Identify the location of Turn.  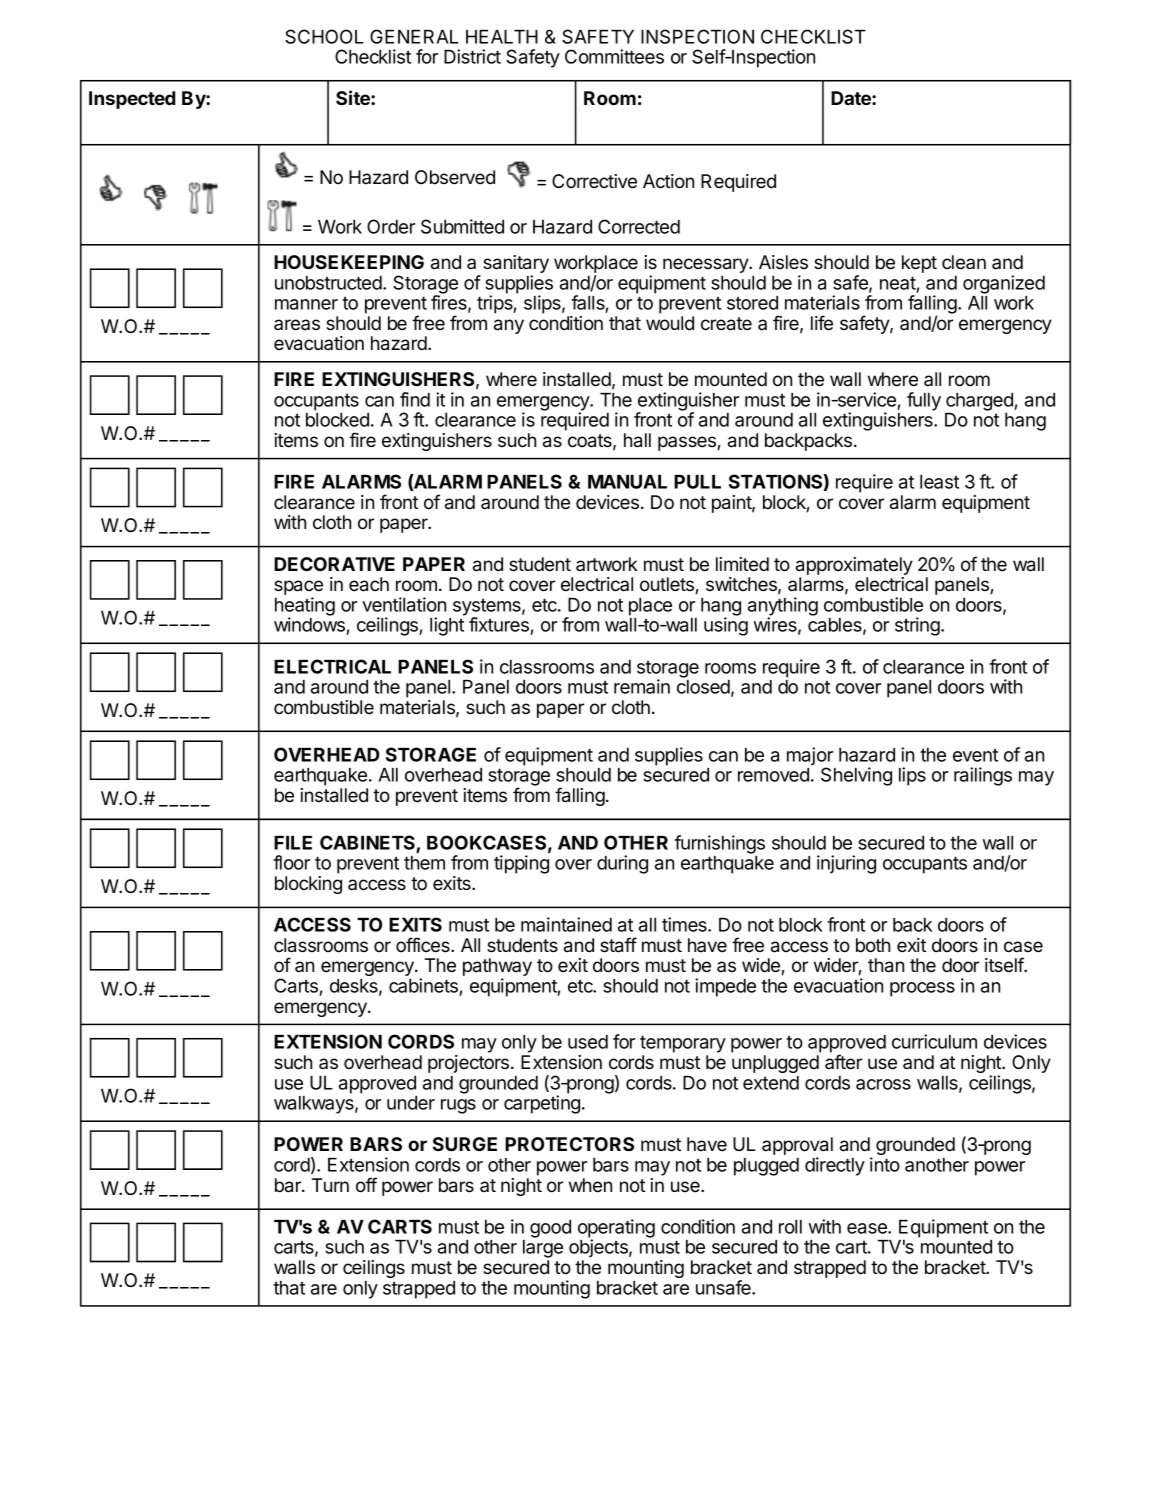
(330, 1185).
